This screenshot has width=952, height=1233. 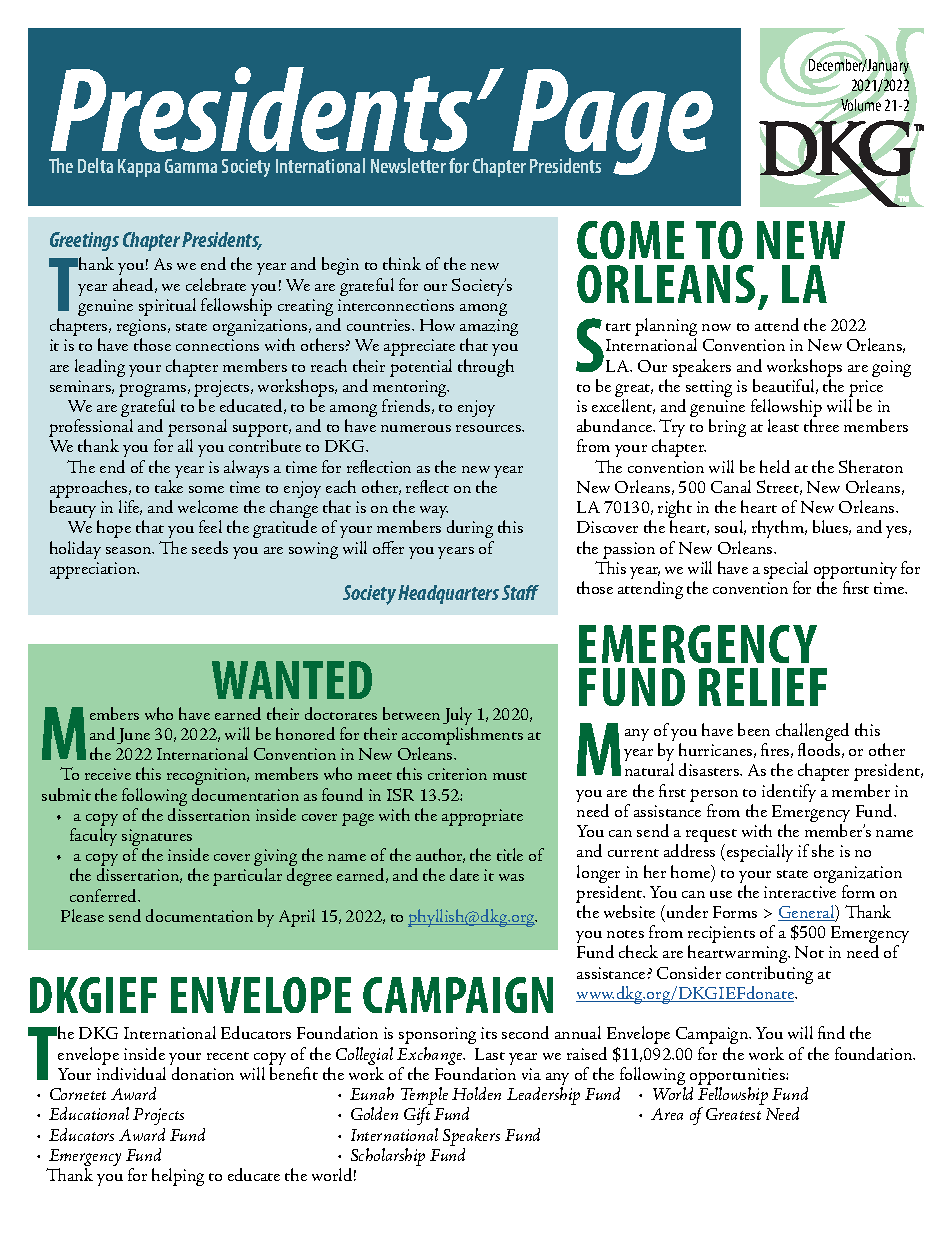 What do you see at coordinates (417, 1116) in the screenshot?
I see `Gift` at bounding box center [417, 1116].
